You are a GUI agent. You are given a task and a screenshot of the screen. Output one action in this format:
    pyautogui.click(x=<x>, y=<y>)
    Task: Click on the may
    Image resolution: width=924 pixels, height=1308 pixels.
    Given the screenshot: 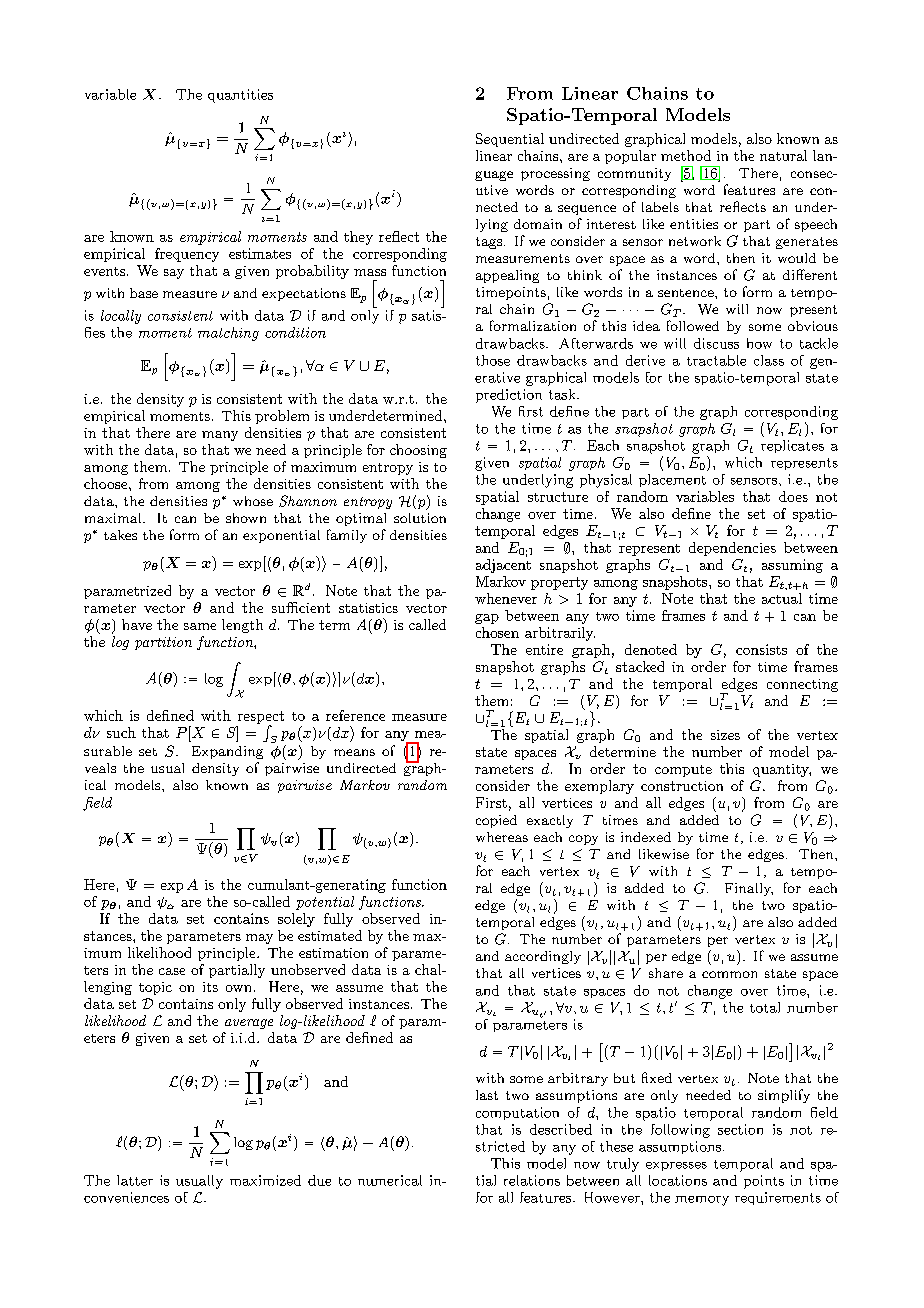 What is the action you would take?
    pyautogui.click(x=259, y=939)
